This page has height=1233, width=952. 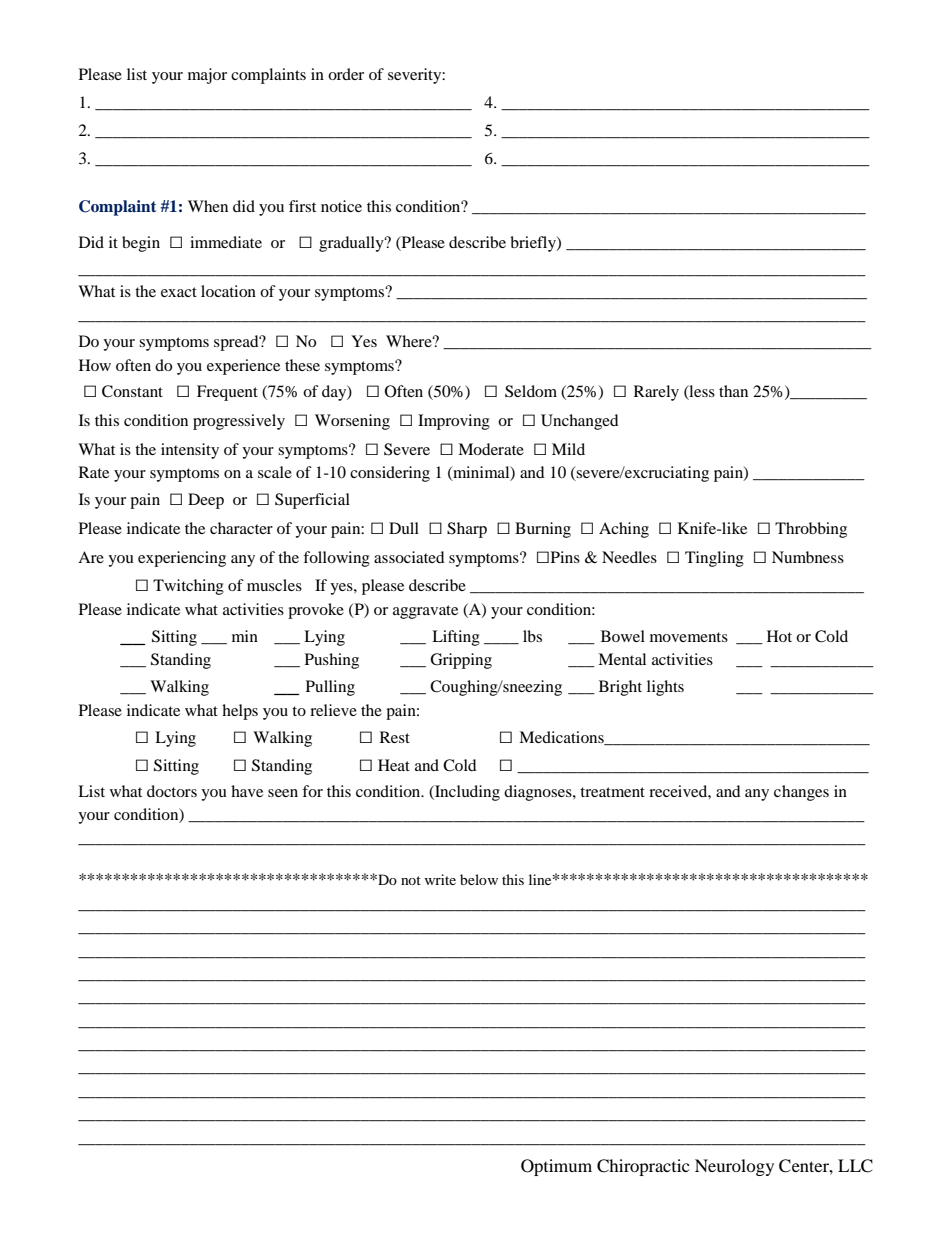 What do you see at coordinates (346, 74) in the page?
I see `order` at bounding box center [346, 74].
